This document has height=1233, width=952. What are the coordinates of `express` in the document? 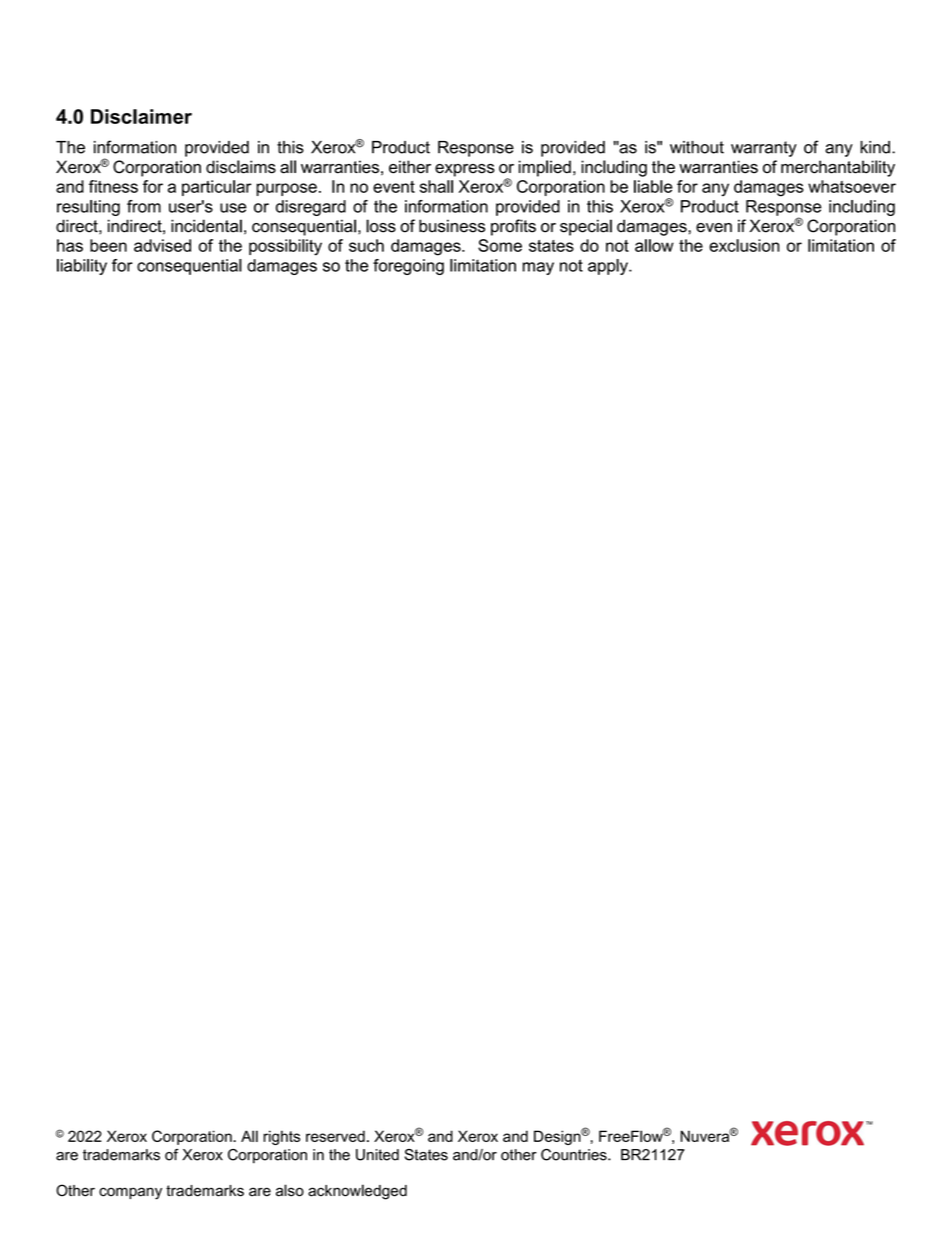 It's located at (465, 170).
